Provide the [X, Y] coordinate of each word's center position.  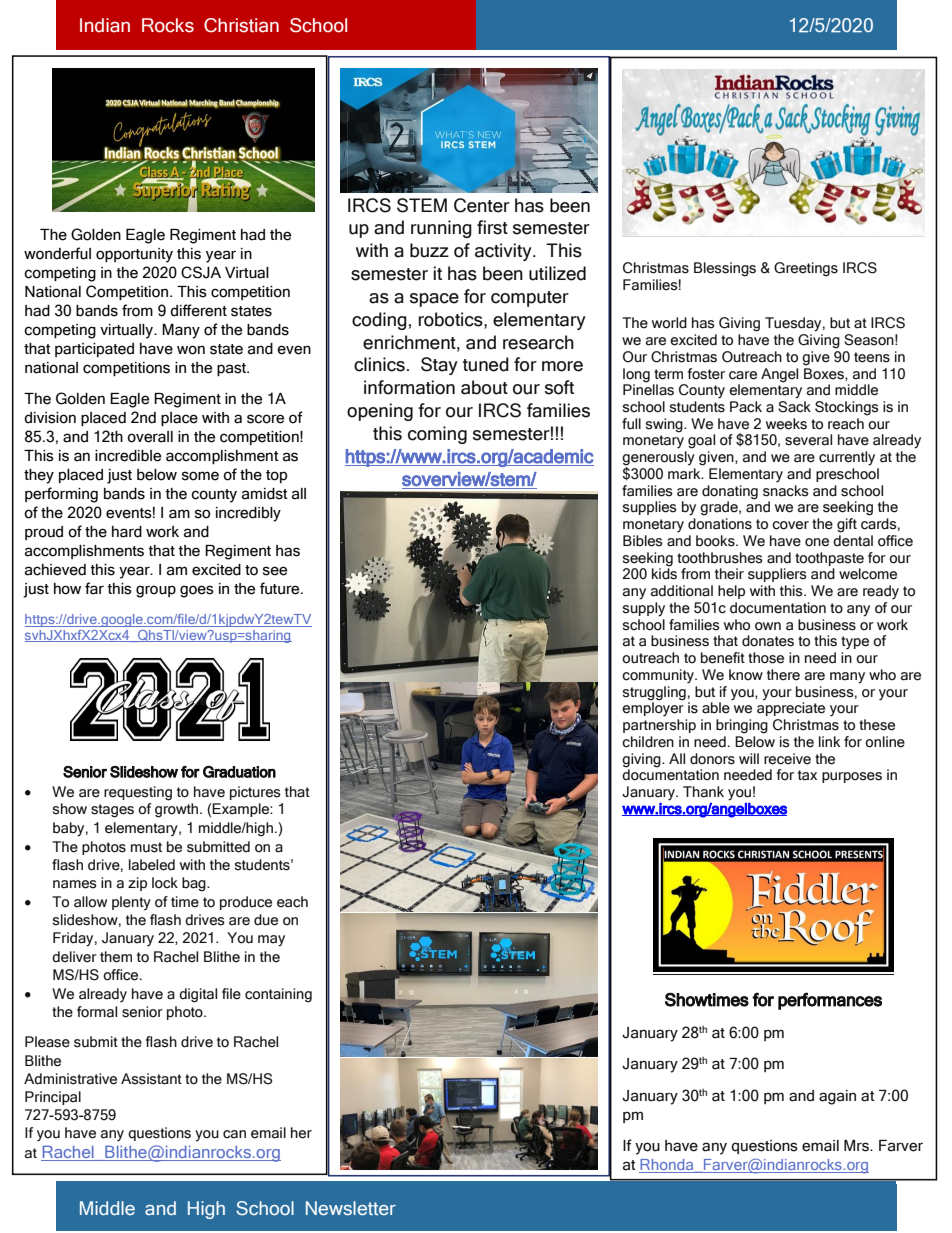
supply [644, 609]
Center [482, 205]
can [234, 1134]
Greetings [806, 269]
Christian [241, 25]
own [768, 626]
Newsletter [351, 1208]
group [156, 591]
